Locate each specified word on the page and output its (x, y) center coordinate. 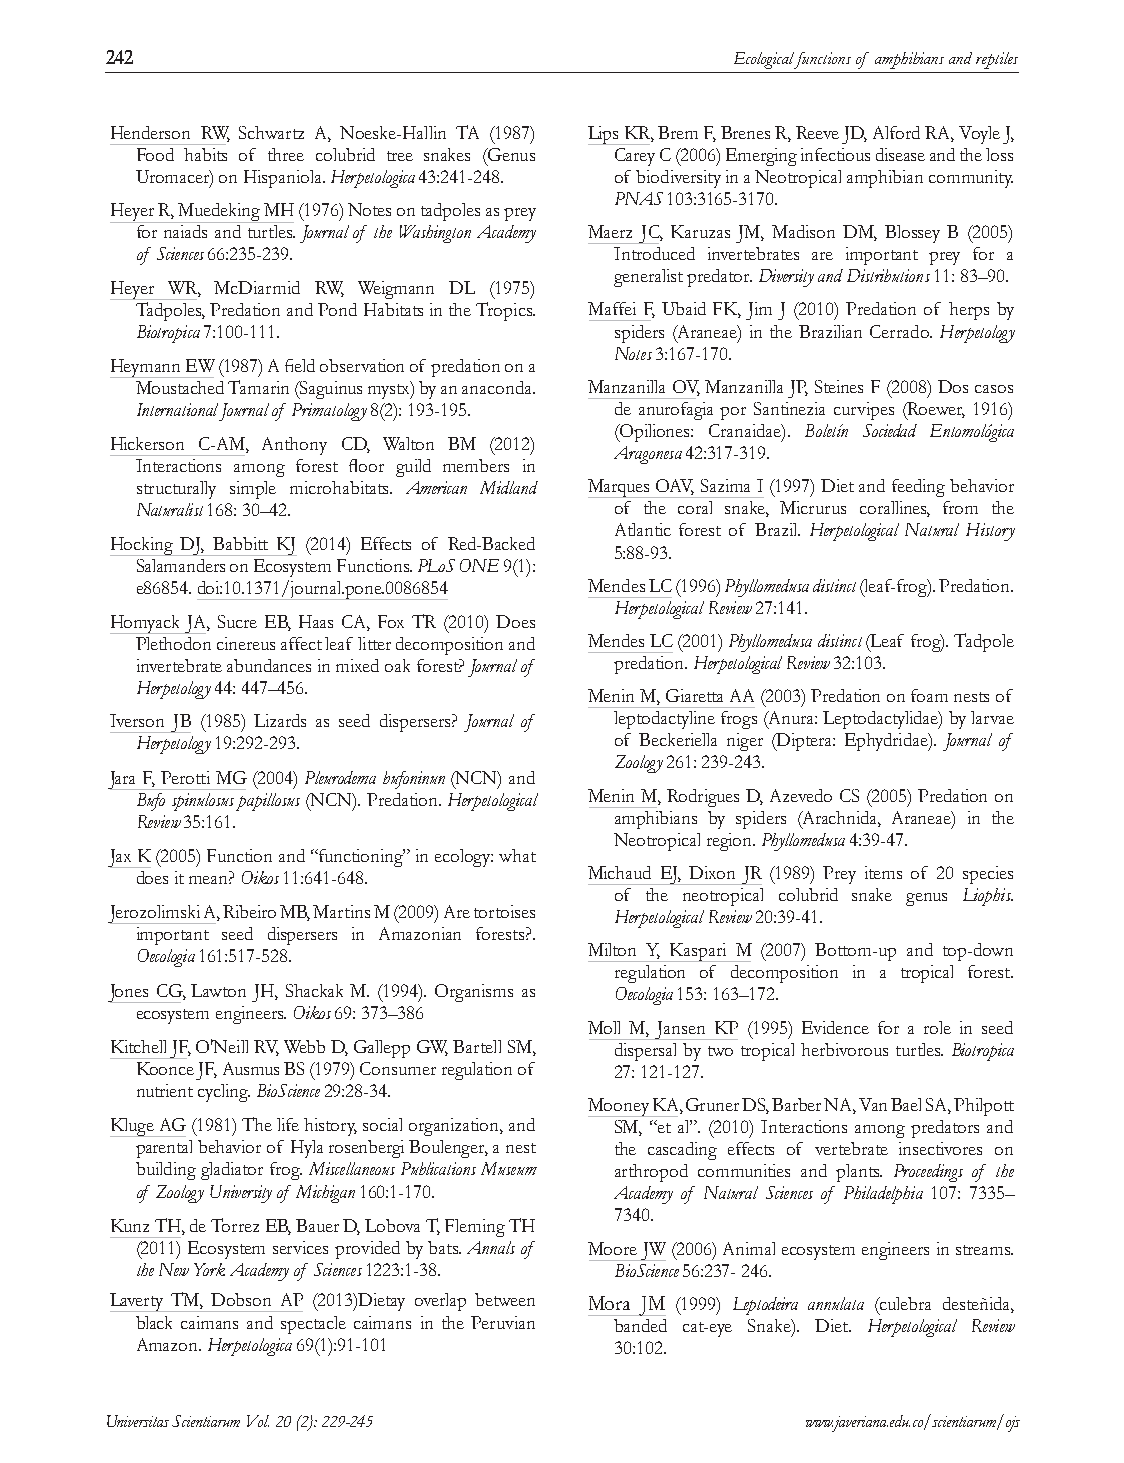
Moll (604, 1027)
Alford (896, 132)
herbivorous (844, 1049)
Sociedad (890, 430)
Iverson (137, 720)
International (177, 409)
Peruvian (503, 1322)
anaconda (498, 387)
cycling (224, 1093)
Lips (605, 135)
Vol (258, 1421)
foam (929, 695)
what (517, 855)
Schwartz (271, 132)
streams (984, 1250)
